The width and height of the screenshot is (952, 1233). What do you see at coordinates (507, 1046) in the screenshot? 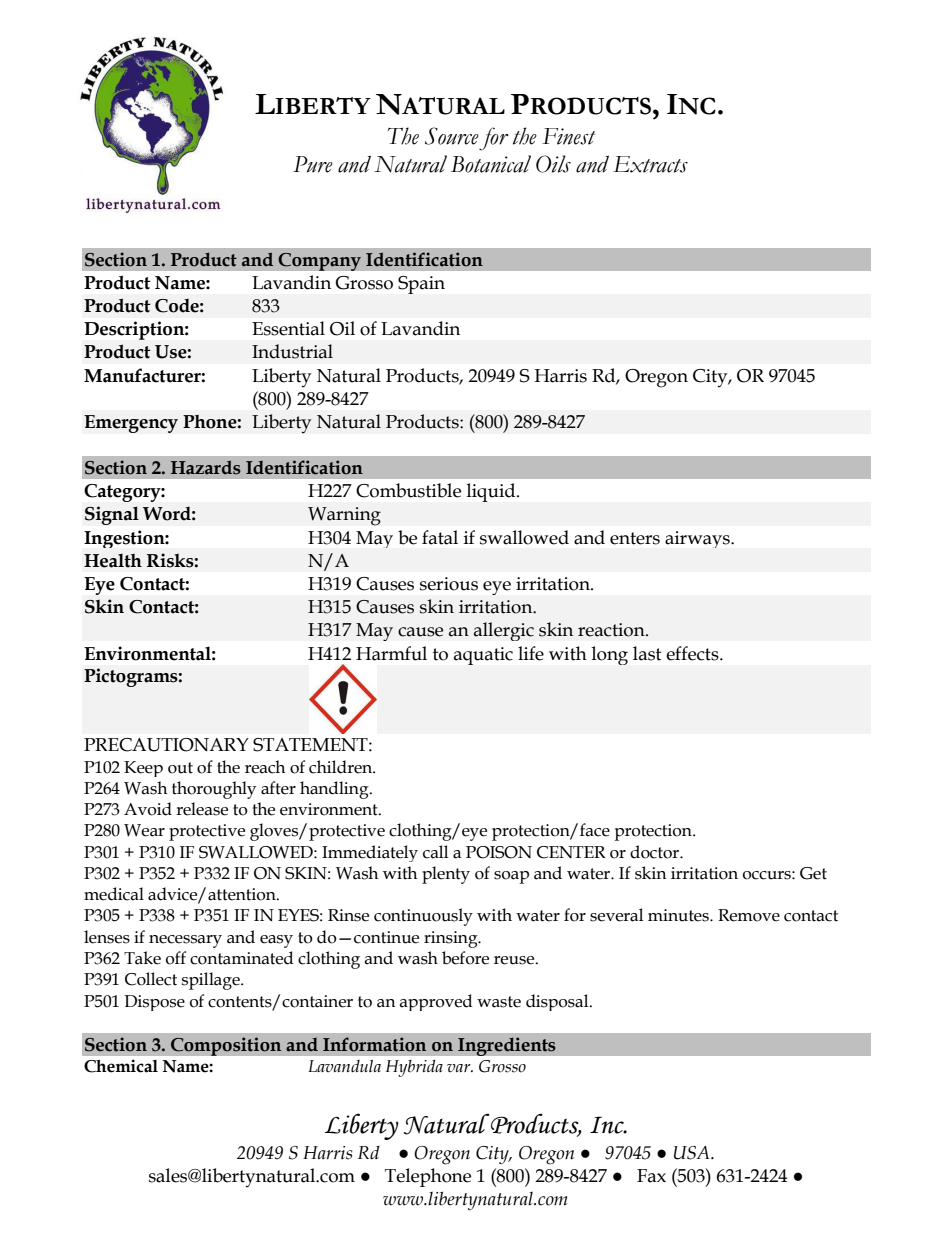
I see `Ingredients` at bounding box center [507, 1046].
